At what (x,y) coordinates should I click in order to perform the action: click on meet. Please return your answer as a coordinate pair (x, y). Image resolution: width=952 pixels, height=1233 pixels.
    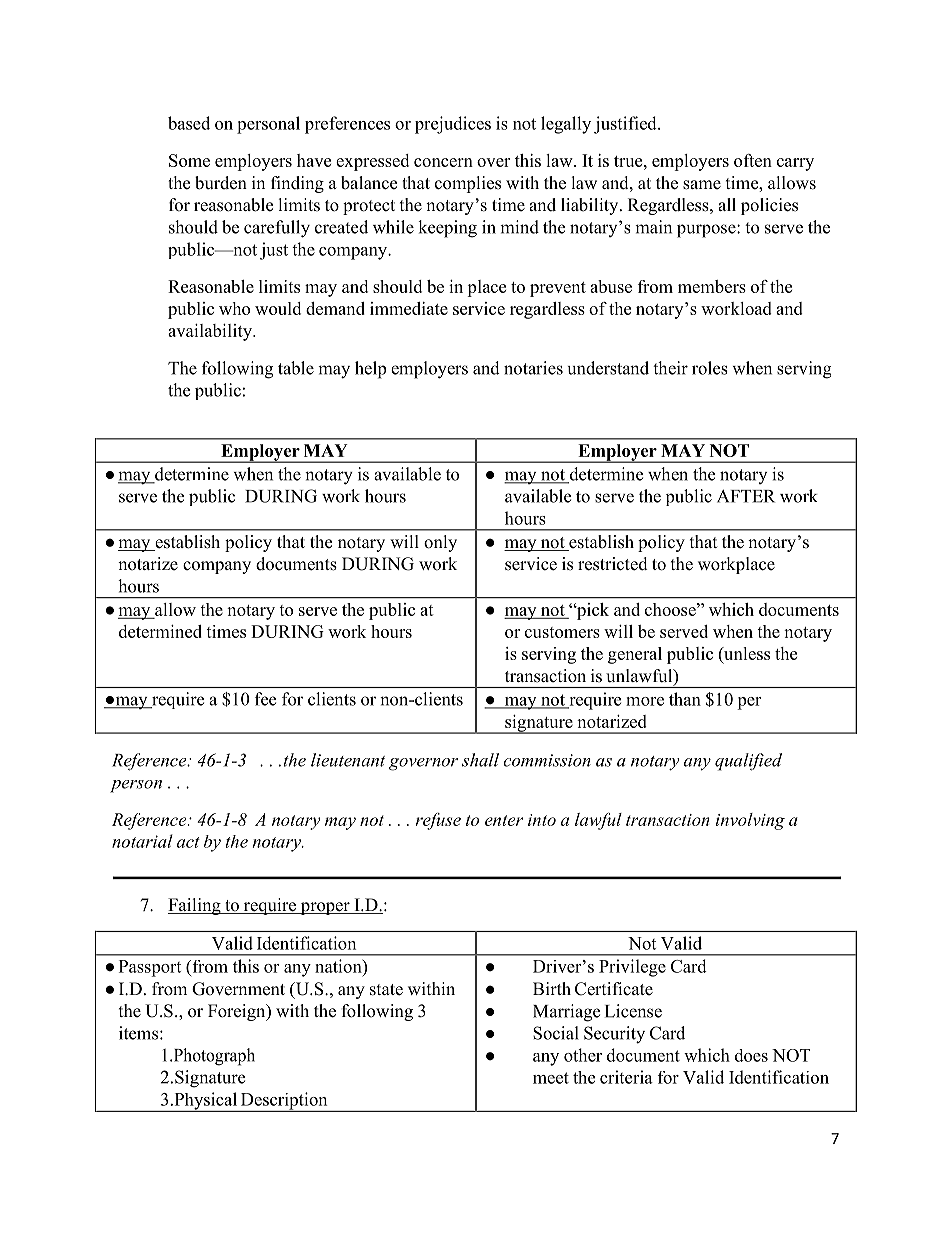
    Looking at the image, I should click on (551, 1078).
